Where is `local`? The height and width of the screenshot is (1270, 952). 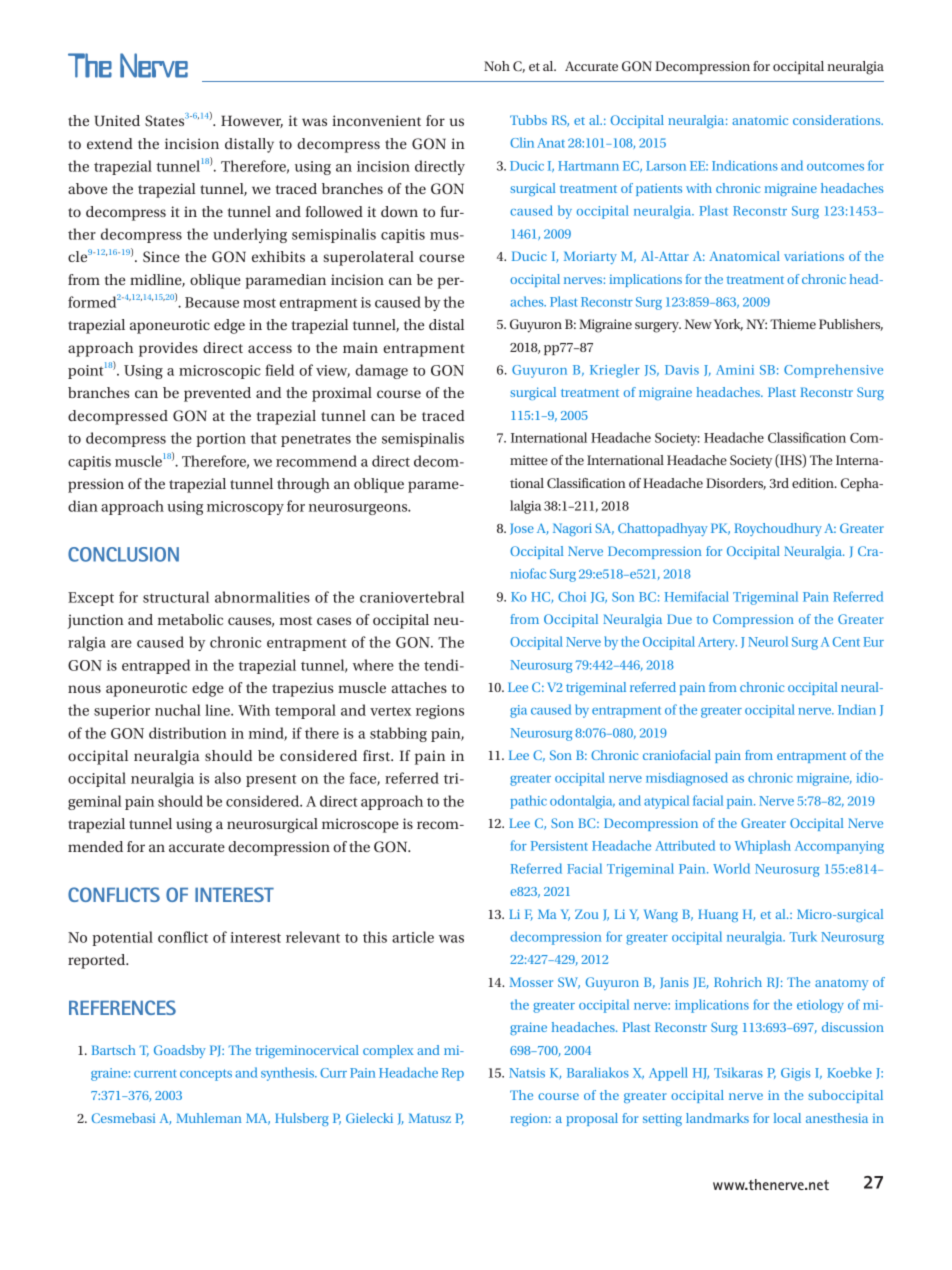
local is located at coordinates (787, 1118).
